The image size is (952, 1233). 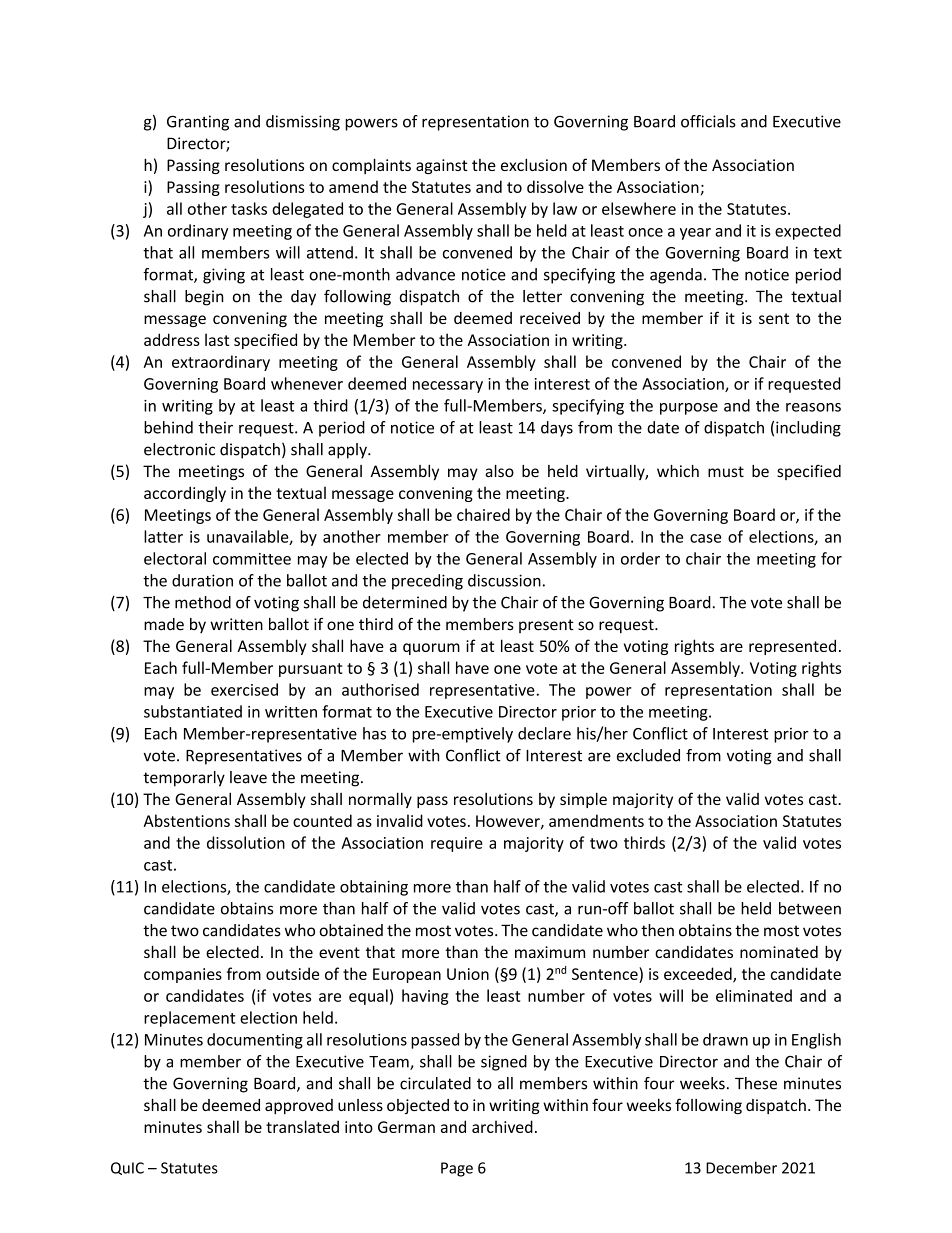 I want to click on exclusion, so click(x=534, y=164).
